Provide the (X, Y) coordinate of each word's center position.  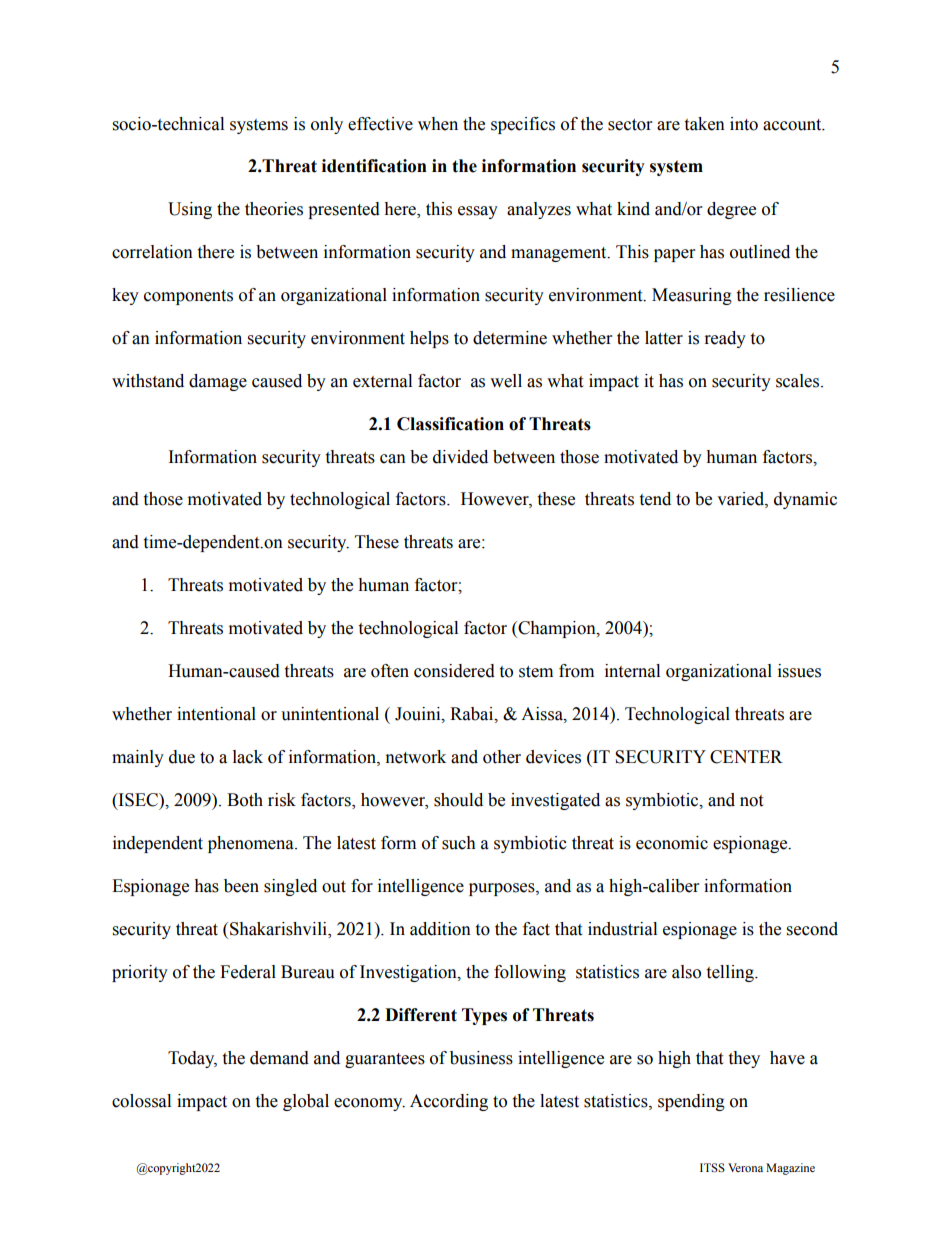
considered (454, 671)
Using (190, 210)
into (744, 124)
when (438, 124)
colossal (141, 1101)
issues (799, 671)
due (182, 757)
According (449, 1102)
